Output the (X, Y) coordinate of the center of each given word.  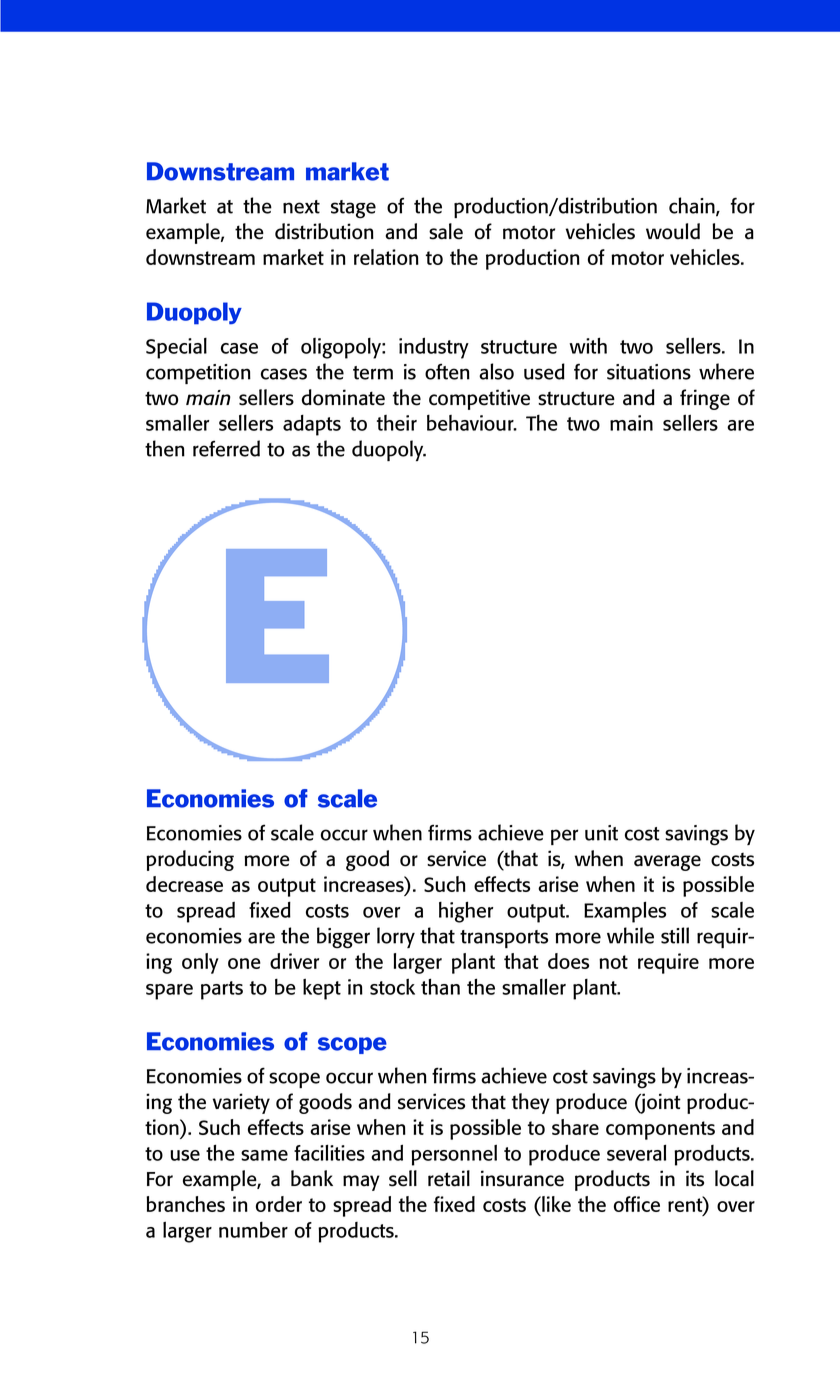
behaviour (471, 423)
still (675, 935)
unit (601, 833)
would (673, 231)
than (440, 986)
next (301, 207)
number (253, 1230)
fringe (705, 399)
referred (226, 448)
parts (222, 990)
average (667, 863)
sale (446, 231)
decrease (184, 884)
